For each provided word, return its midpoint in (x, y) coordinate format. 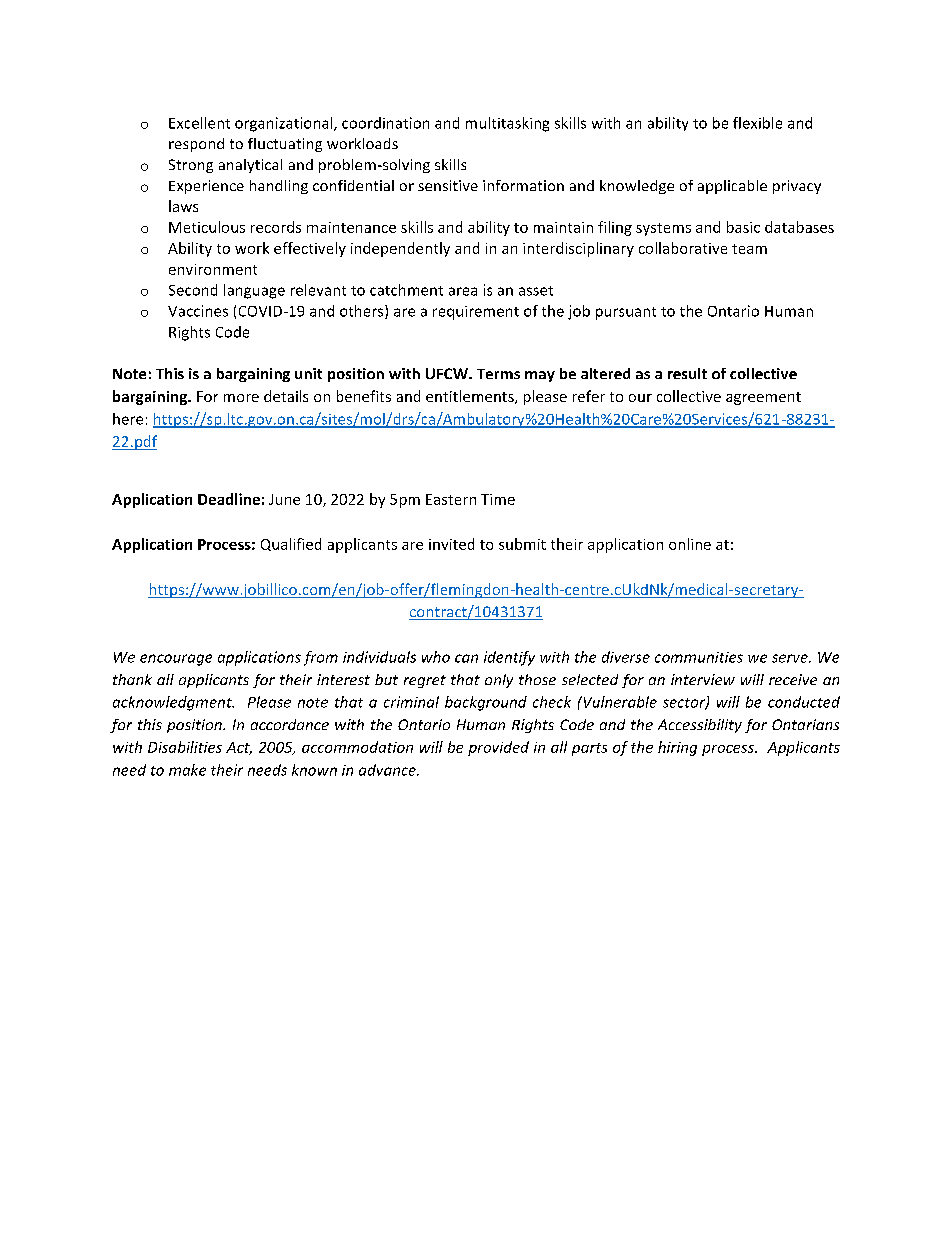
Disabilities (185, 747)
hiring (677, 748)
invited (451, 544)
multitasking (507, 124)
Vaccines (198, 311)
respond (196, 145)
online (690, 544)
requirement (476, 313)
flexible (757, 123)
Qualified (291, 544)
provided (498, 748)
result (687, 373)
